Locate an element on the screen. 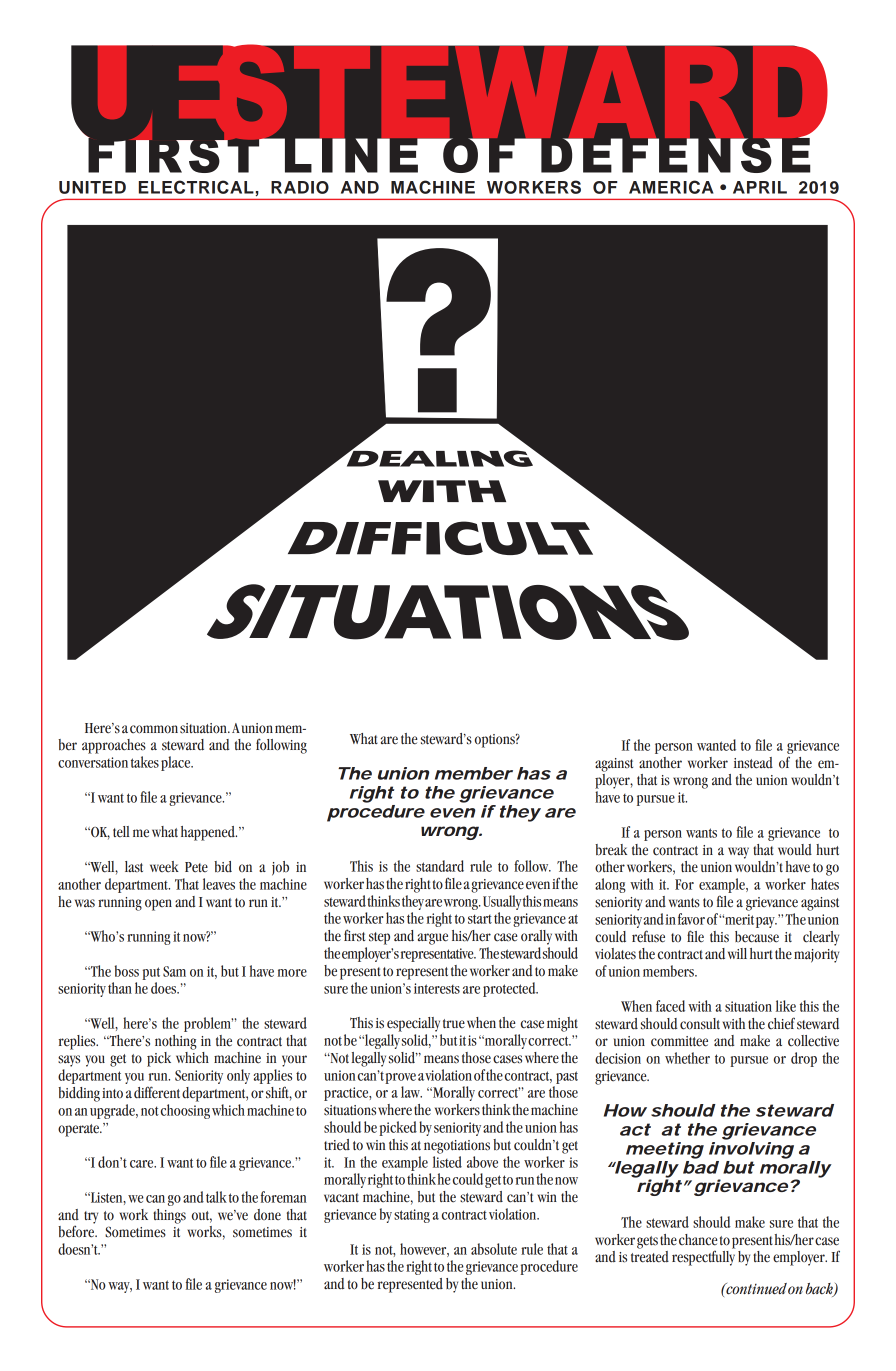  standard is located at coordinates (440, 866).
